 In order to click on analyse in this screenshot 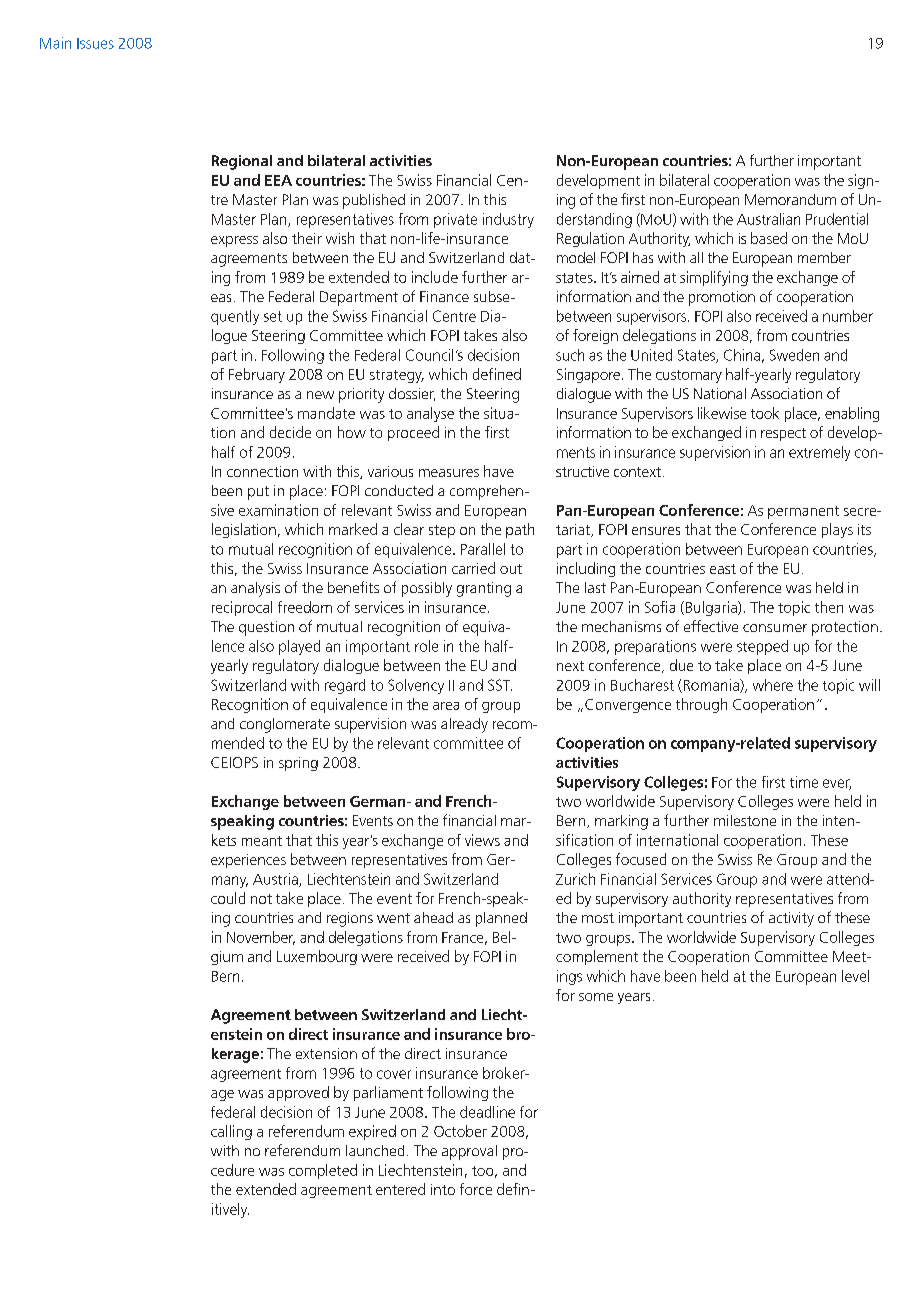, I will do `click(430, 414)`.
